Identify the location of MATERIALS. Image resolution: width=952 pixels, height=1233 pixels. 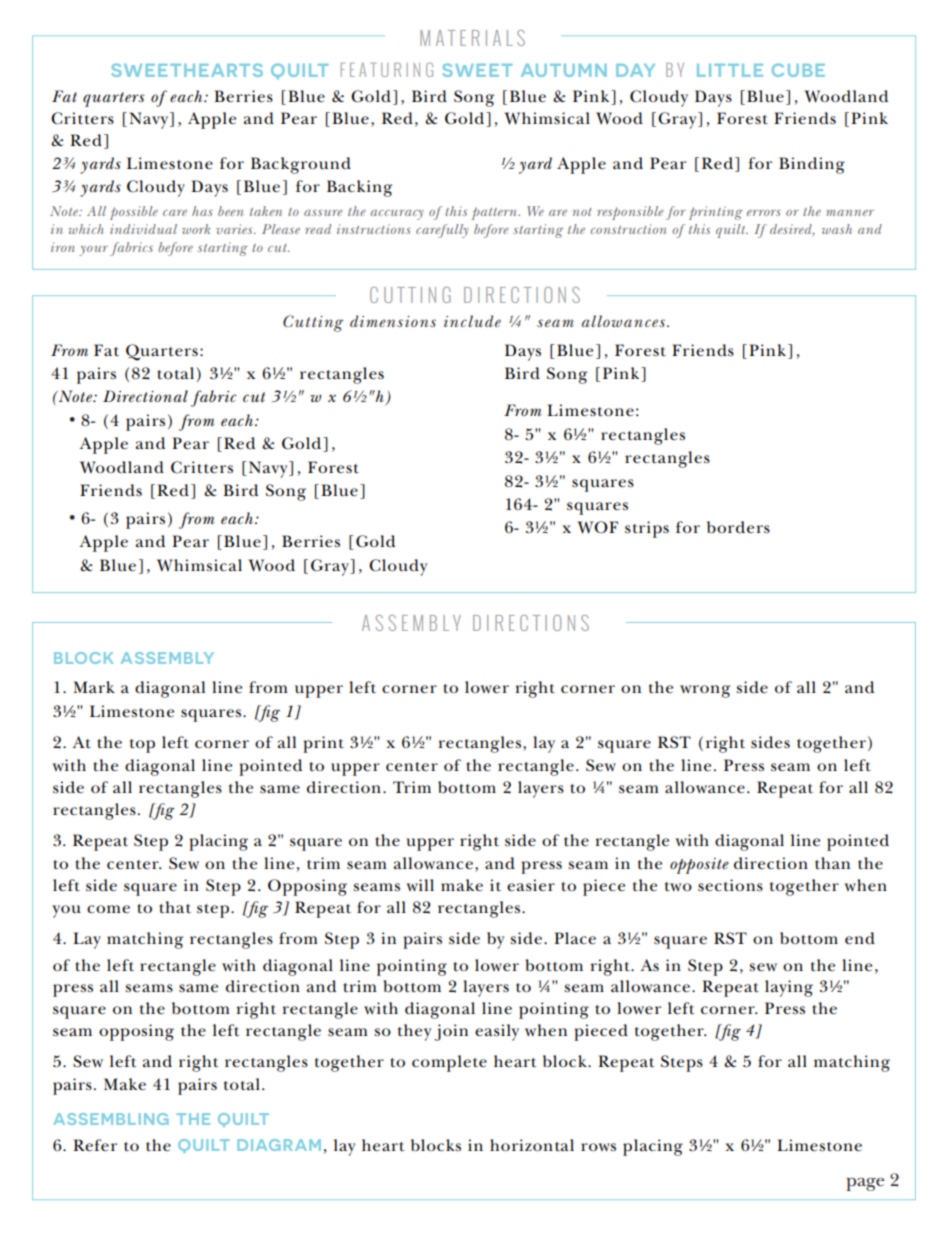
(472, 38).
